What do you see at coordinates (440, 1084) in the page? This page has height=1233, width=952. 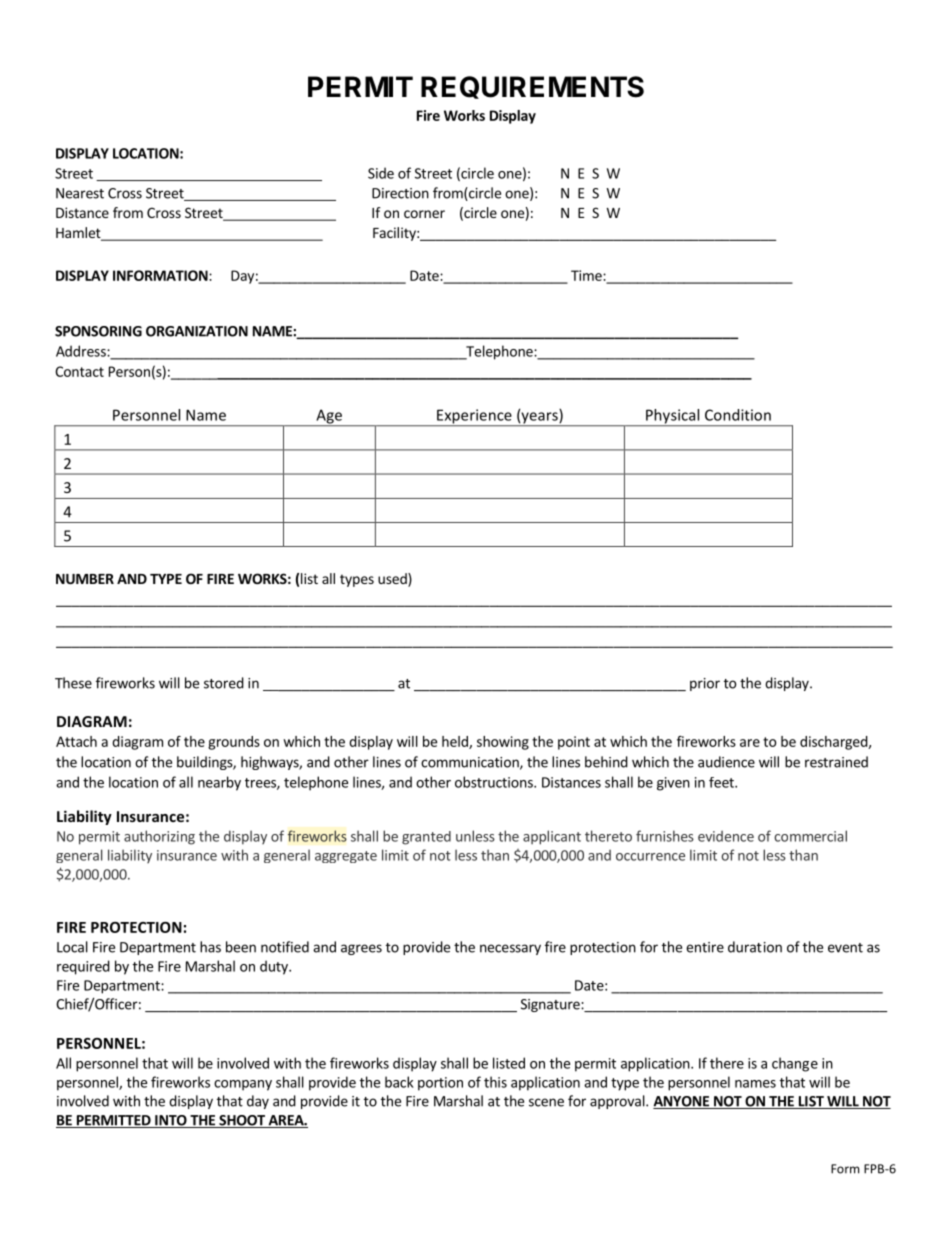 I see `portion` at bounding box center [440, 1084].
